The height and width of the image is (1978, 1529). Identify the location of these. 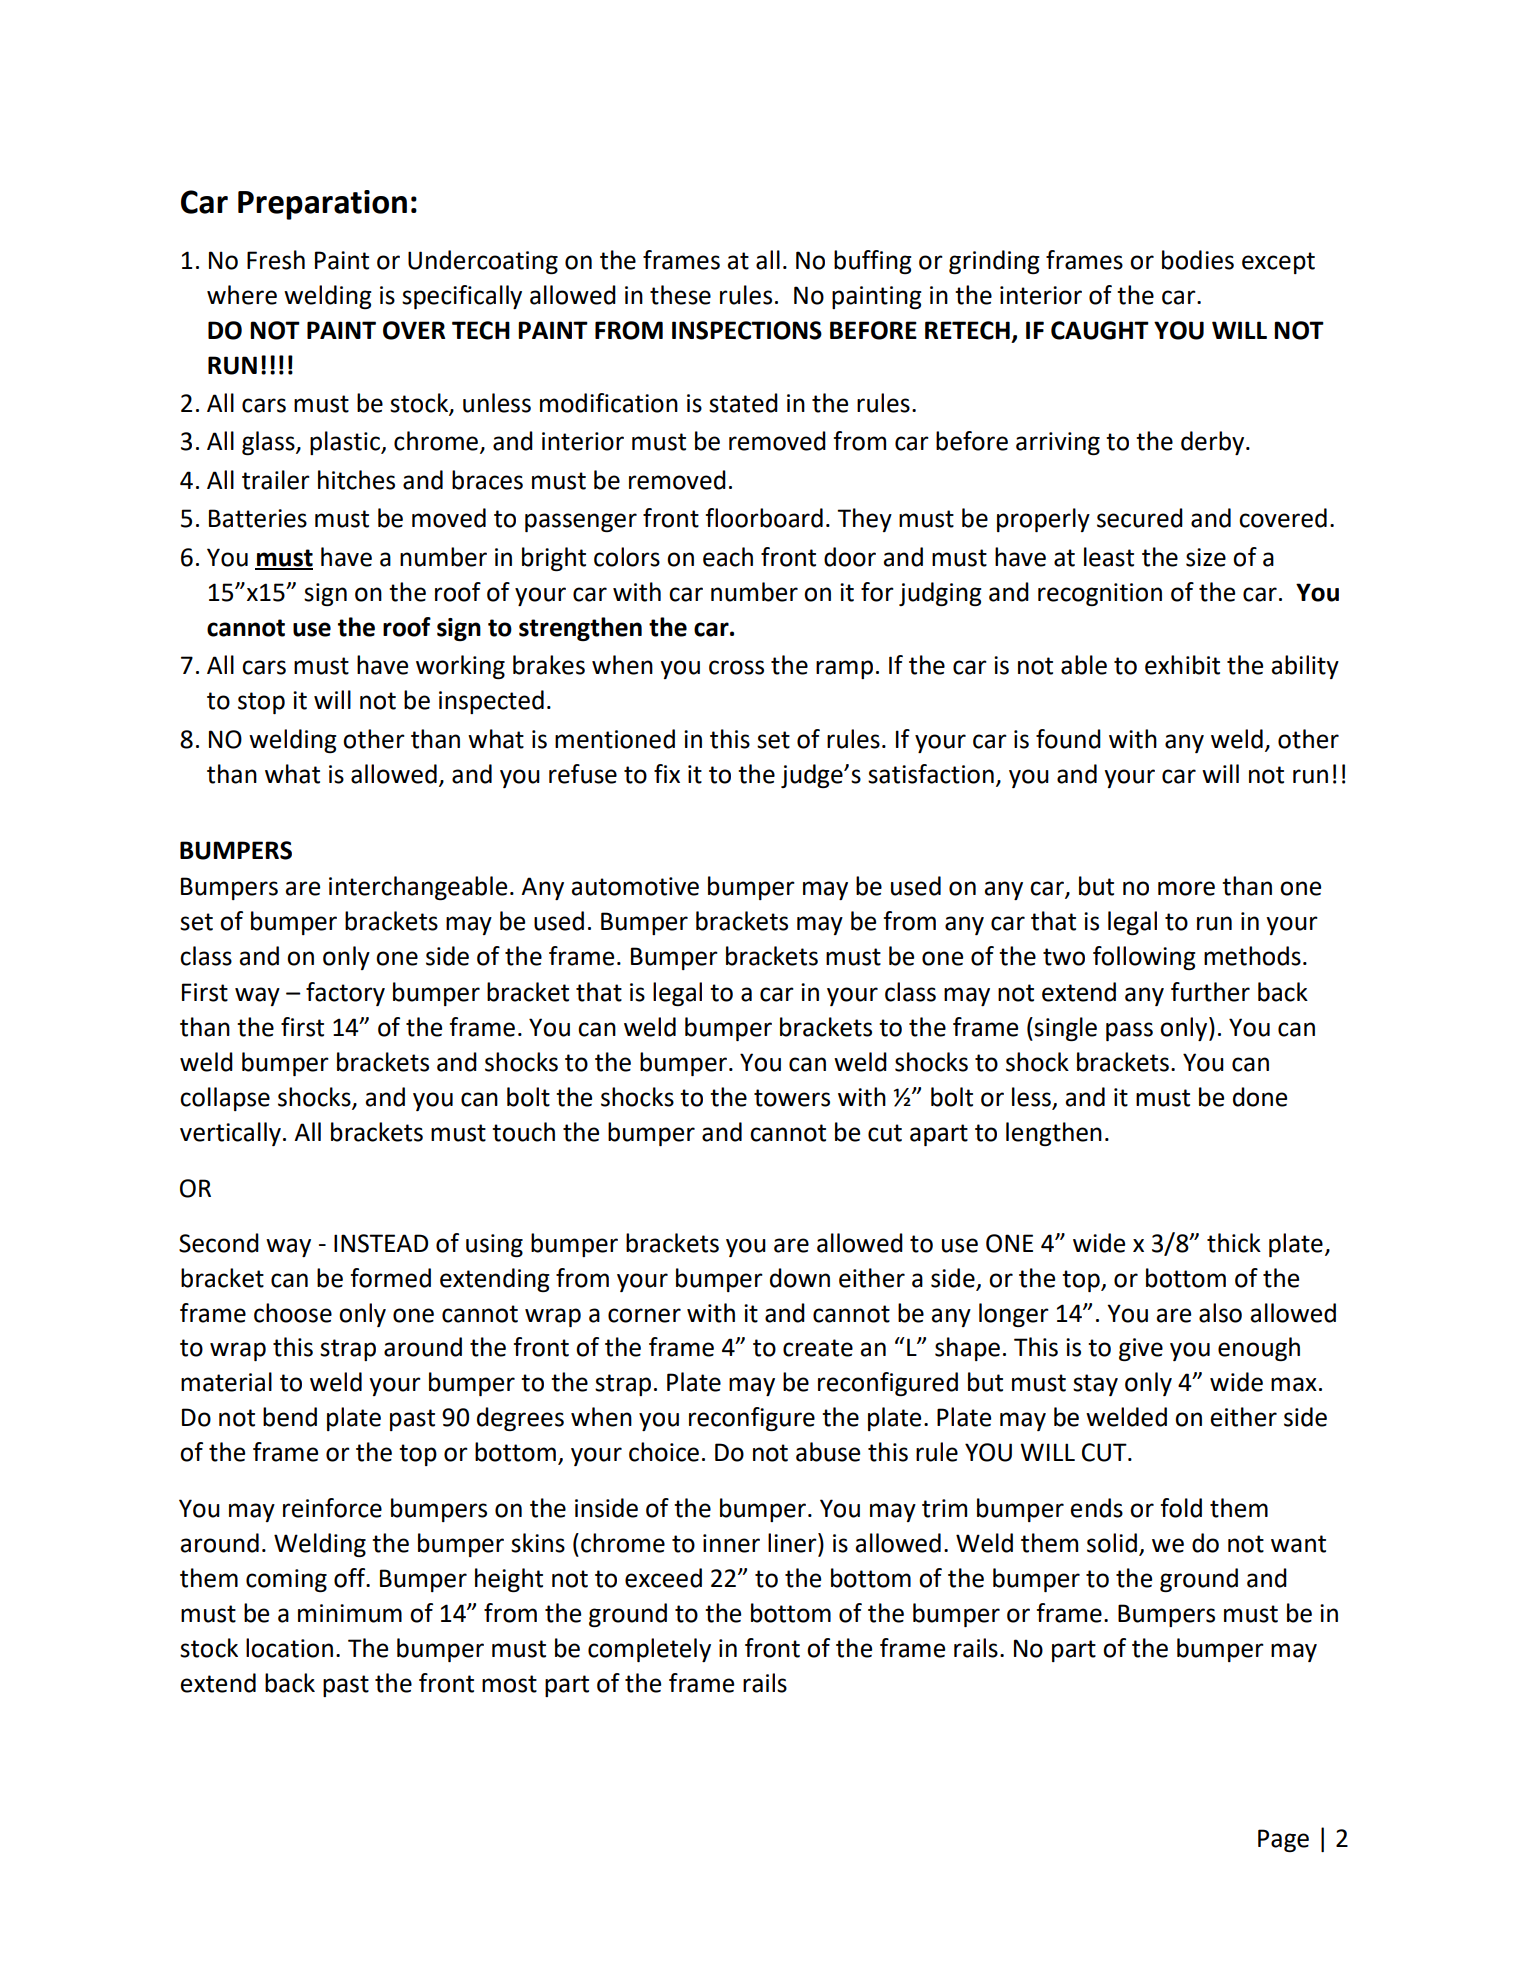
(680, 295).
